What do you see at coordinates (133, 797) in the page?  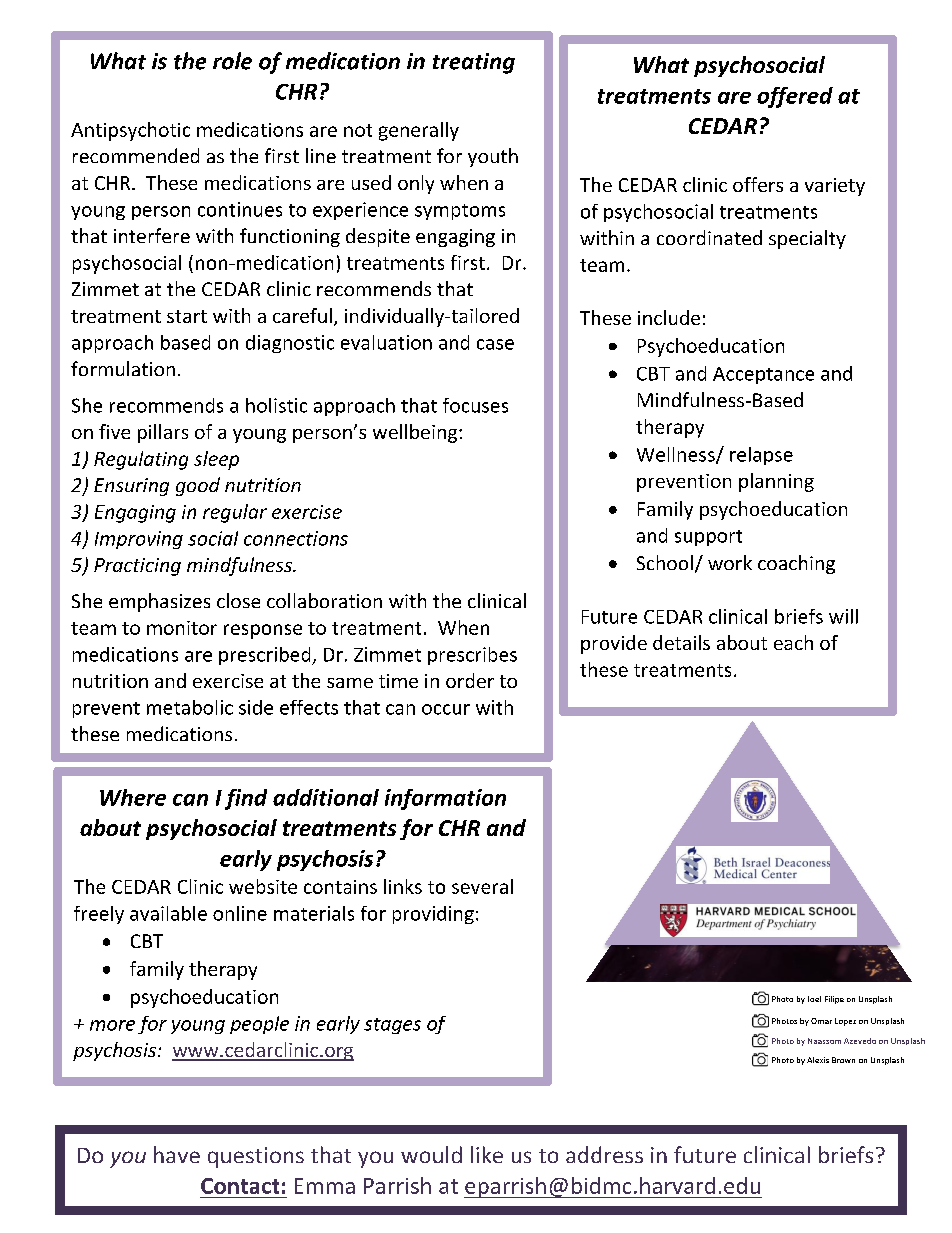 I see `Where` at bounding box center [133, 797].
